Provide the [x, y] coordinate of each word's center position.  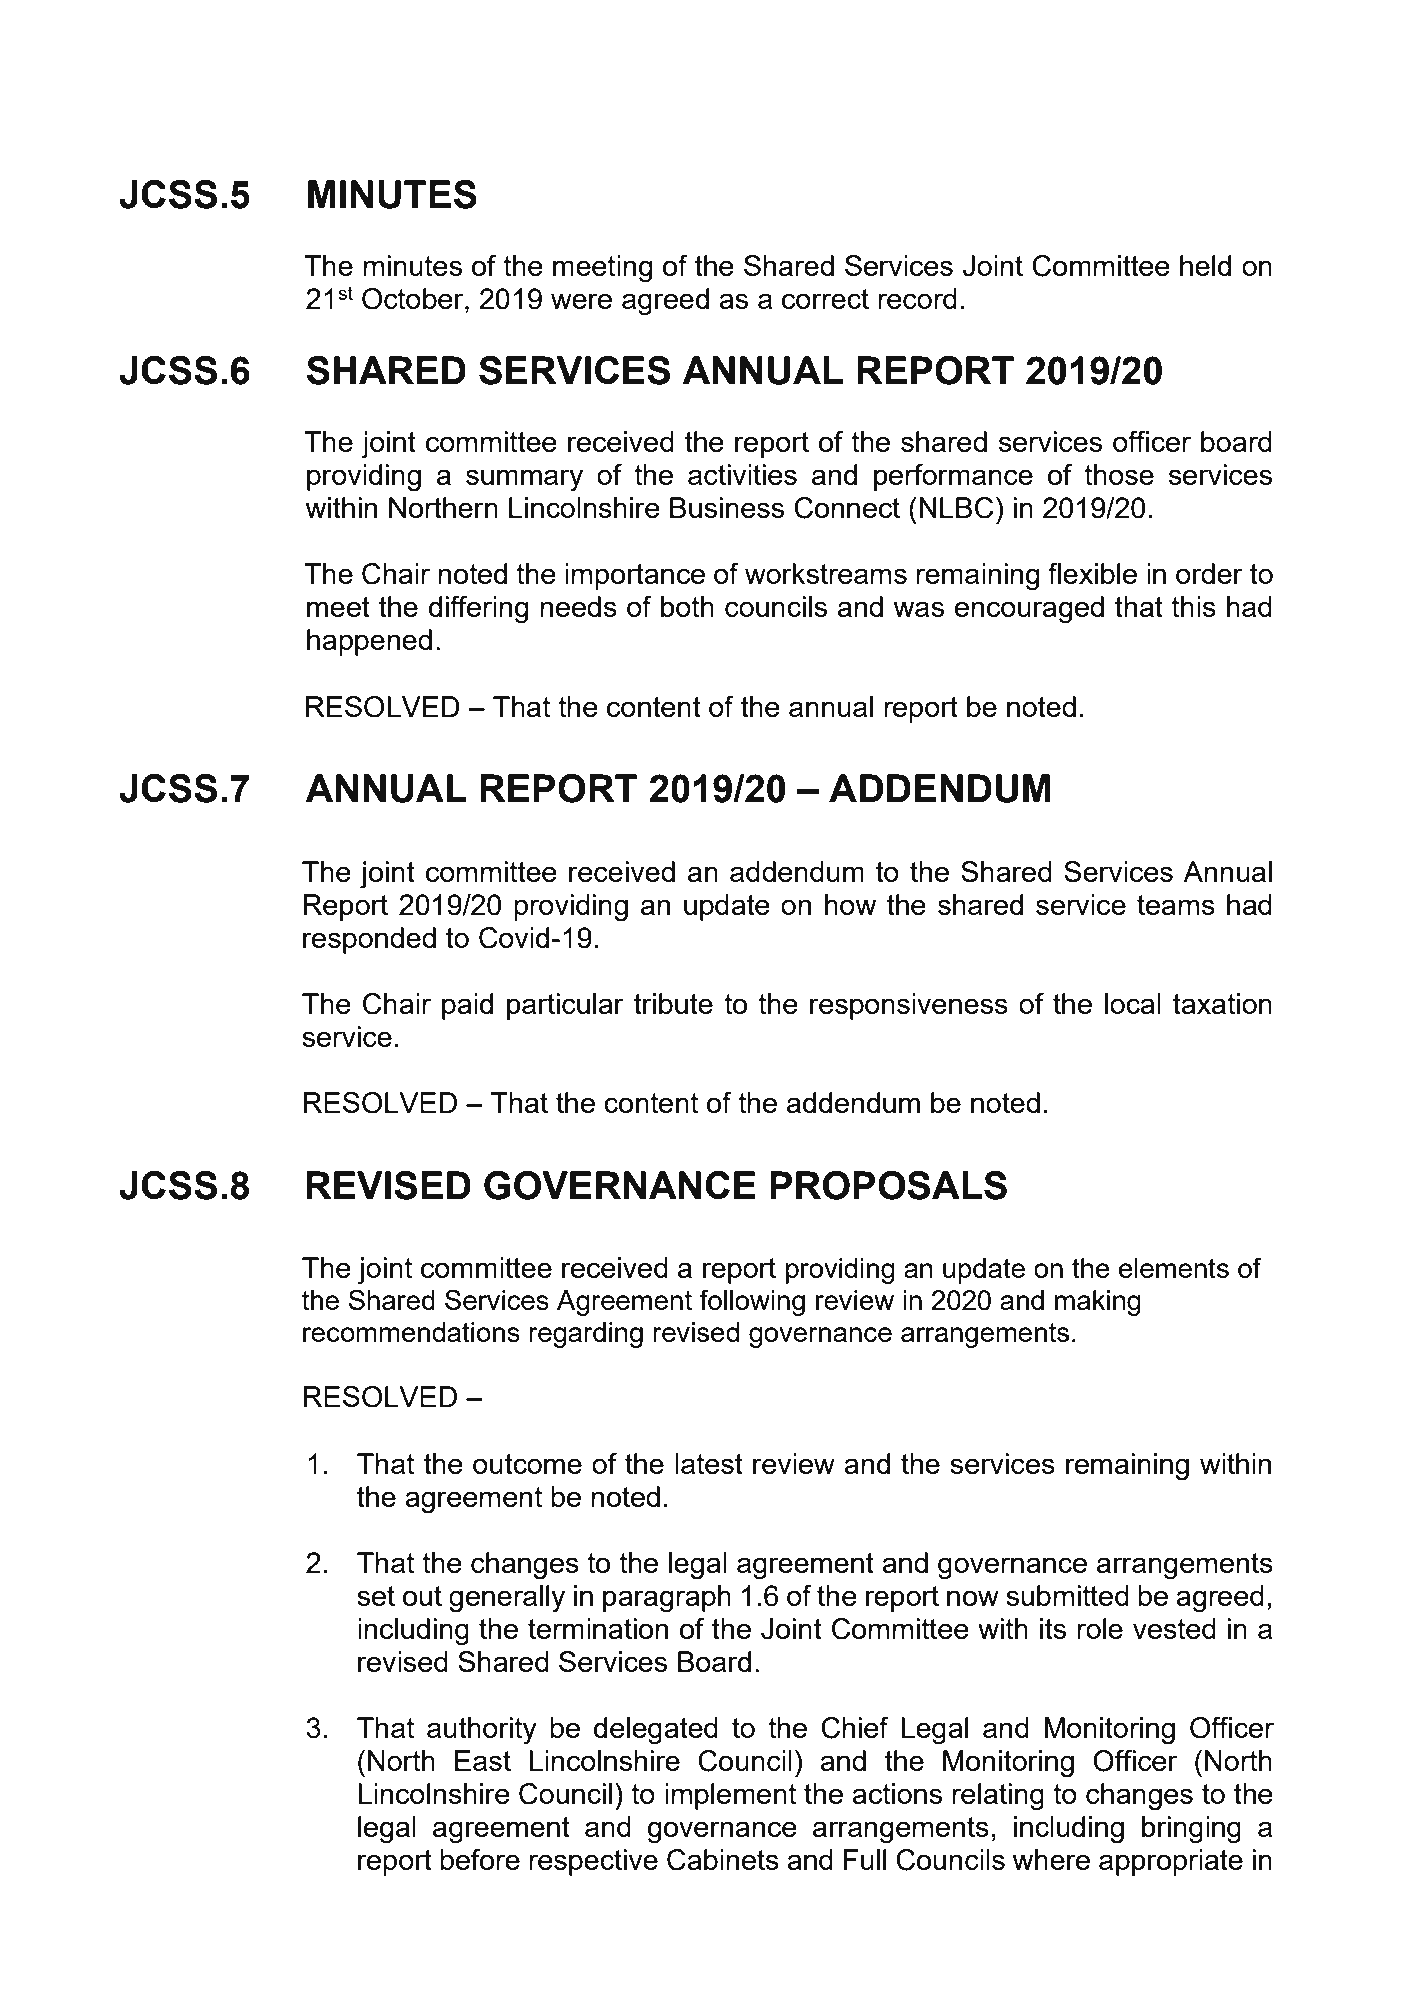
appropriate [1171, 1862]
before [480, 1859]
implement [730, 1796]
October [414, 299]
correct [825, 299]
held [1205, 265]
